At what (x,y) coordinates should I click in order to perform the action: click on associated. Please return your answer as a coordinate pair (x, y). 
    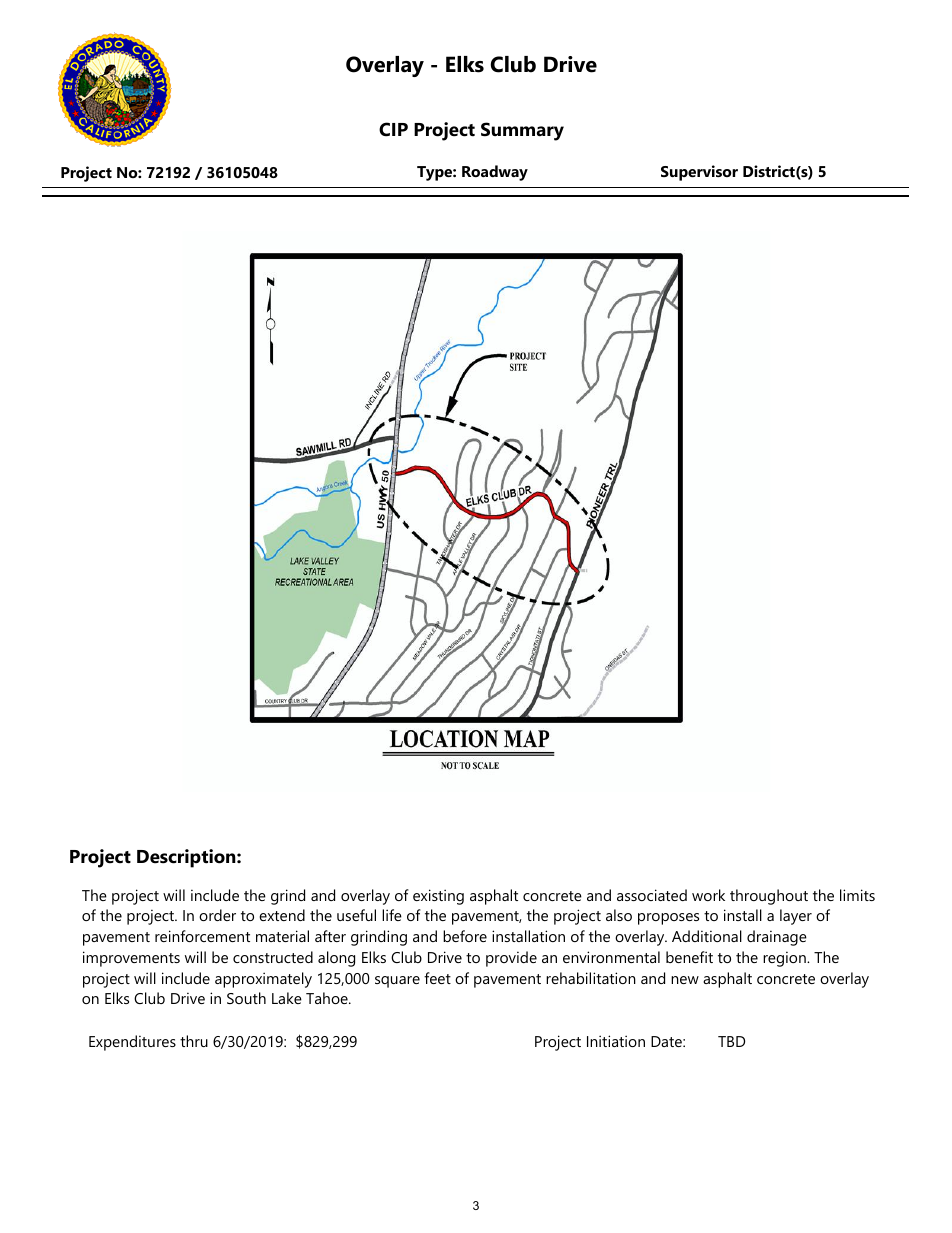
    Looking at the image, I should click on (652, 895).
